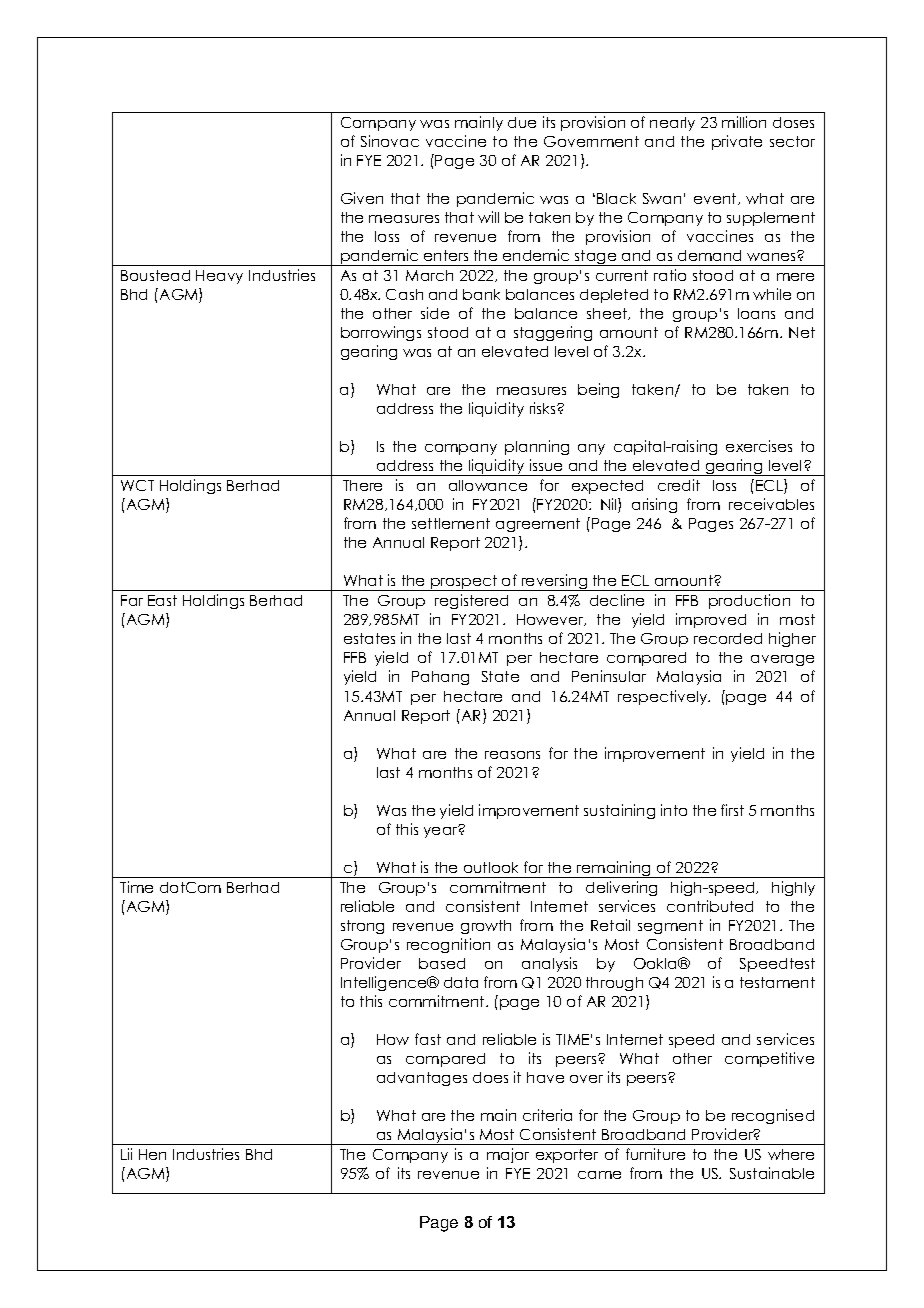 The image size is (924, 1308). Describe the element at coordinates (152, 1154) in the screenshot. I see `Hen` at that location.
